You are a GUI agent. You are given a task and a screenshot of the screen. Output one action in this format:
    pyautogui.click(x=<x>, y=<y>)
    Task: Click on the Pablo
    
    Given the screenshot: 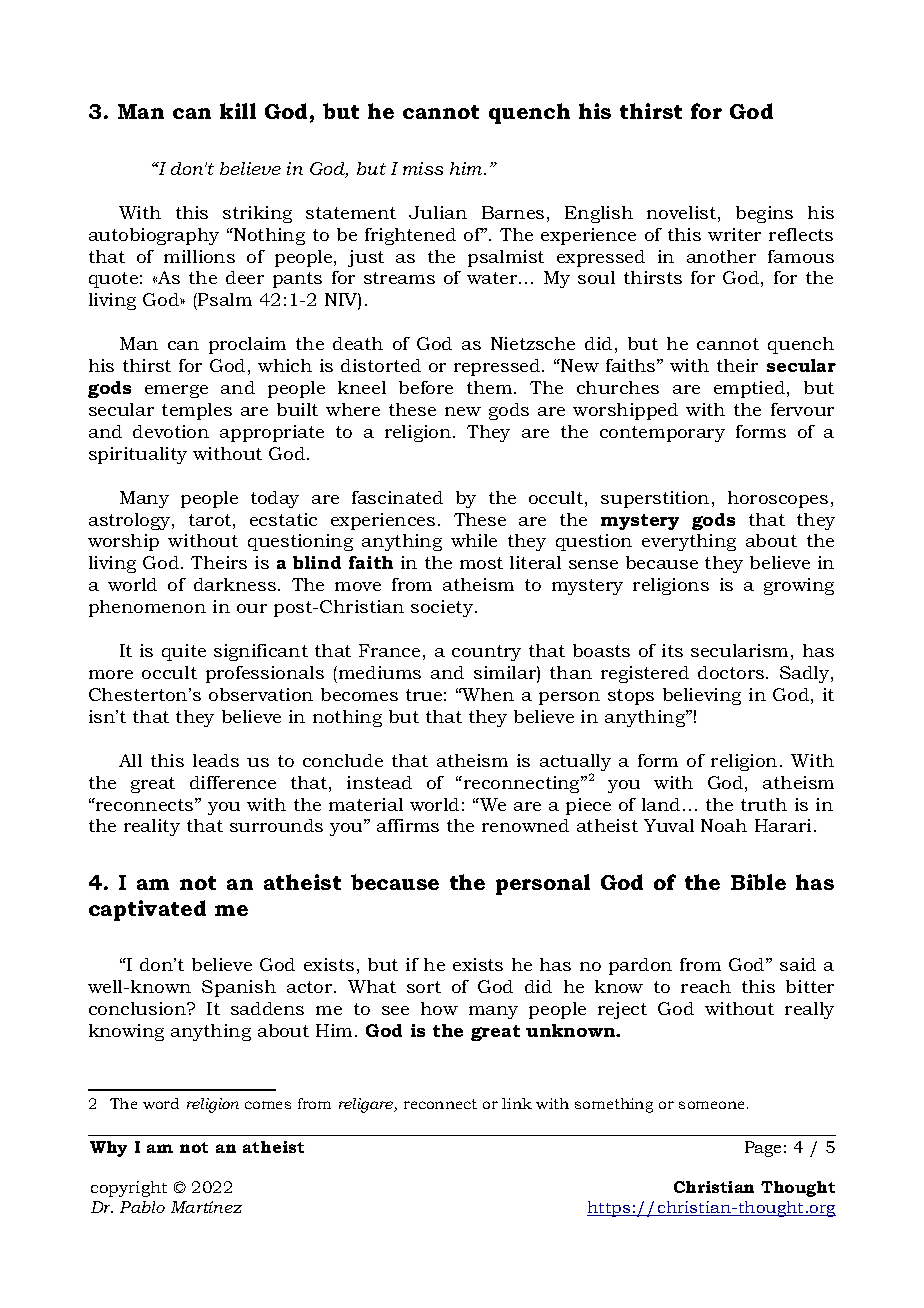 What is the action you would take?
    pyautogui.click(x=142, y=1207)
